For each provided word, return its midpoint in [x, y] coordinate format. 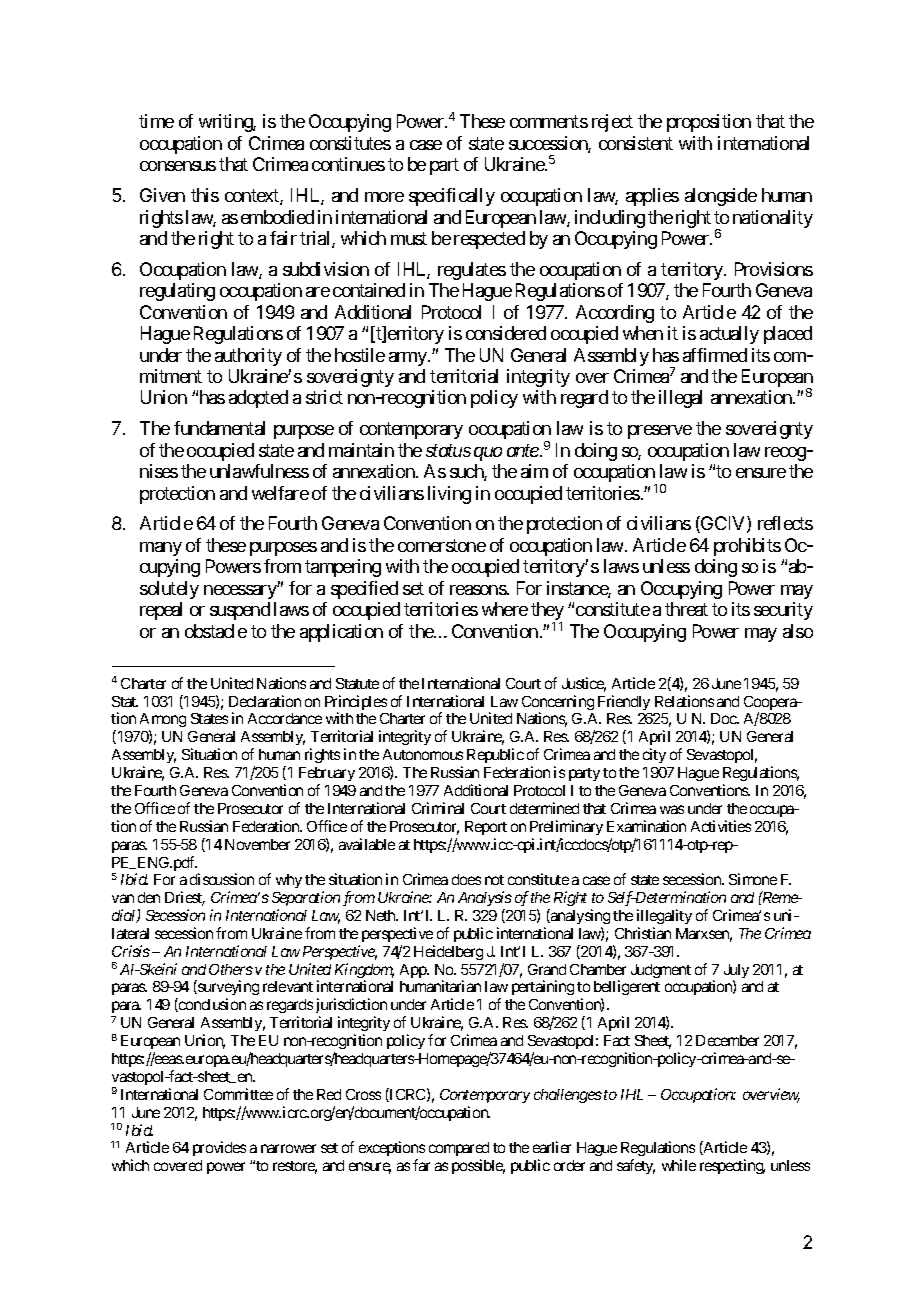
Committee [238, 1094]
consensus [178, 166]
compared [459, 1151]
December [727, 1040]
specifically [452, 197]
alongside [721, 197]
